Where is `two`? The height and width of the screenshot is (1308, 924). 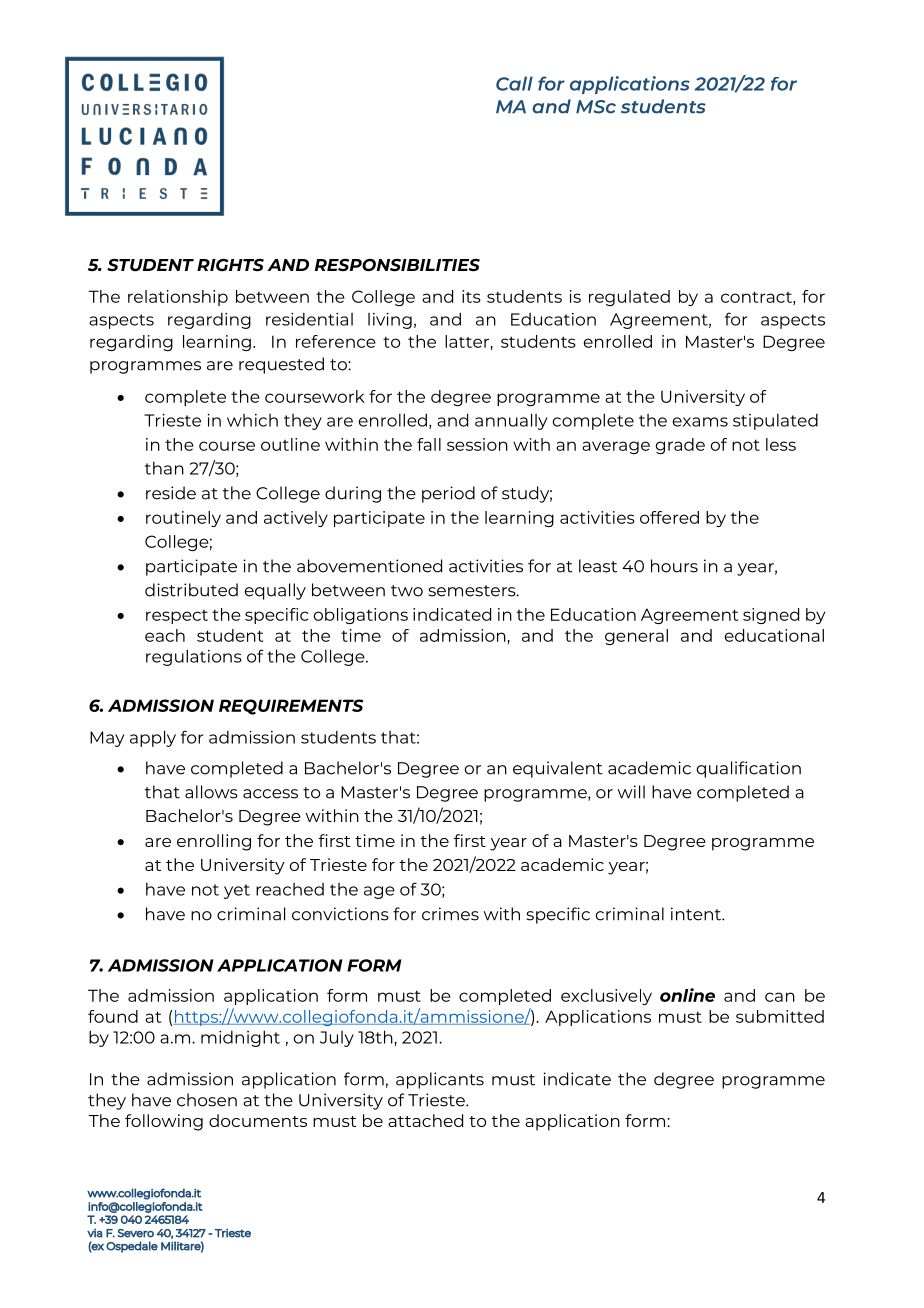 two is located at coordinates (407, 591).
